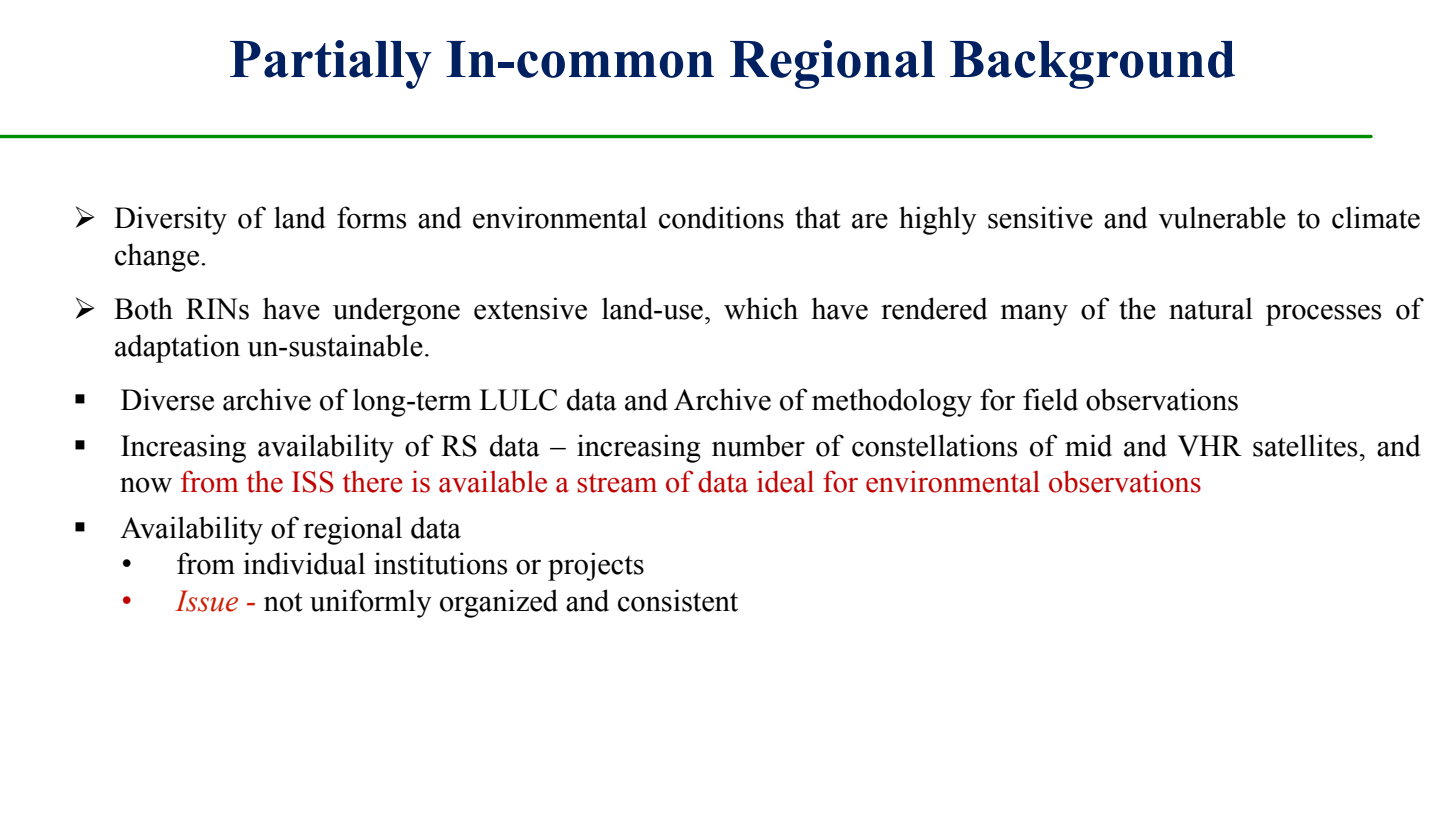 The width and height of the screenshot is (1456, 819). Describe the element at coordinates (177, 348) in the screenshot. I see `adaptation` at that location.
